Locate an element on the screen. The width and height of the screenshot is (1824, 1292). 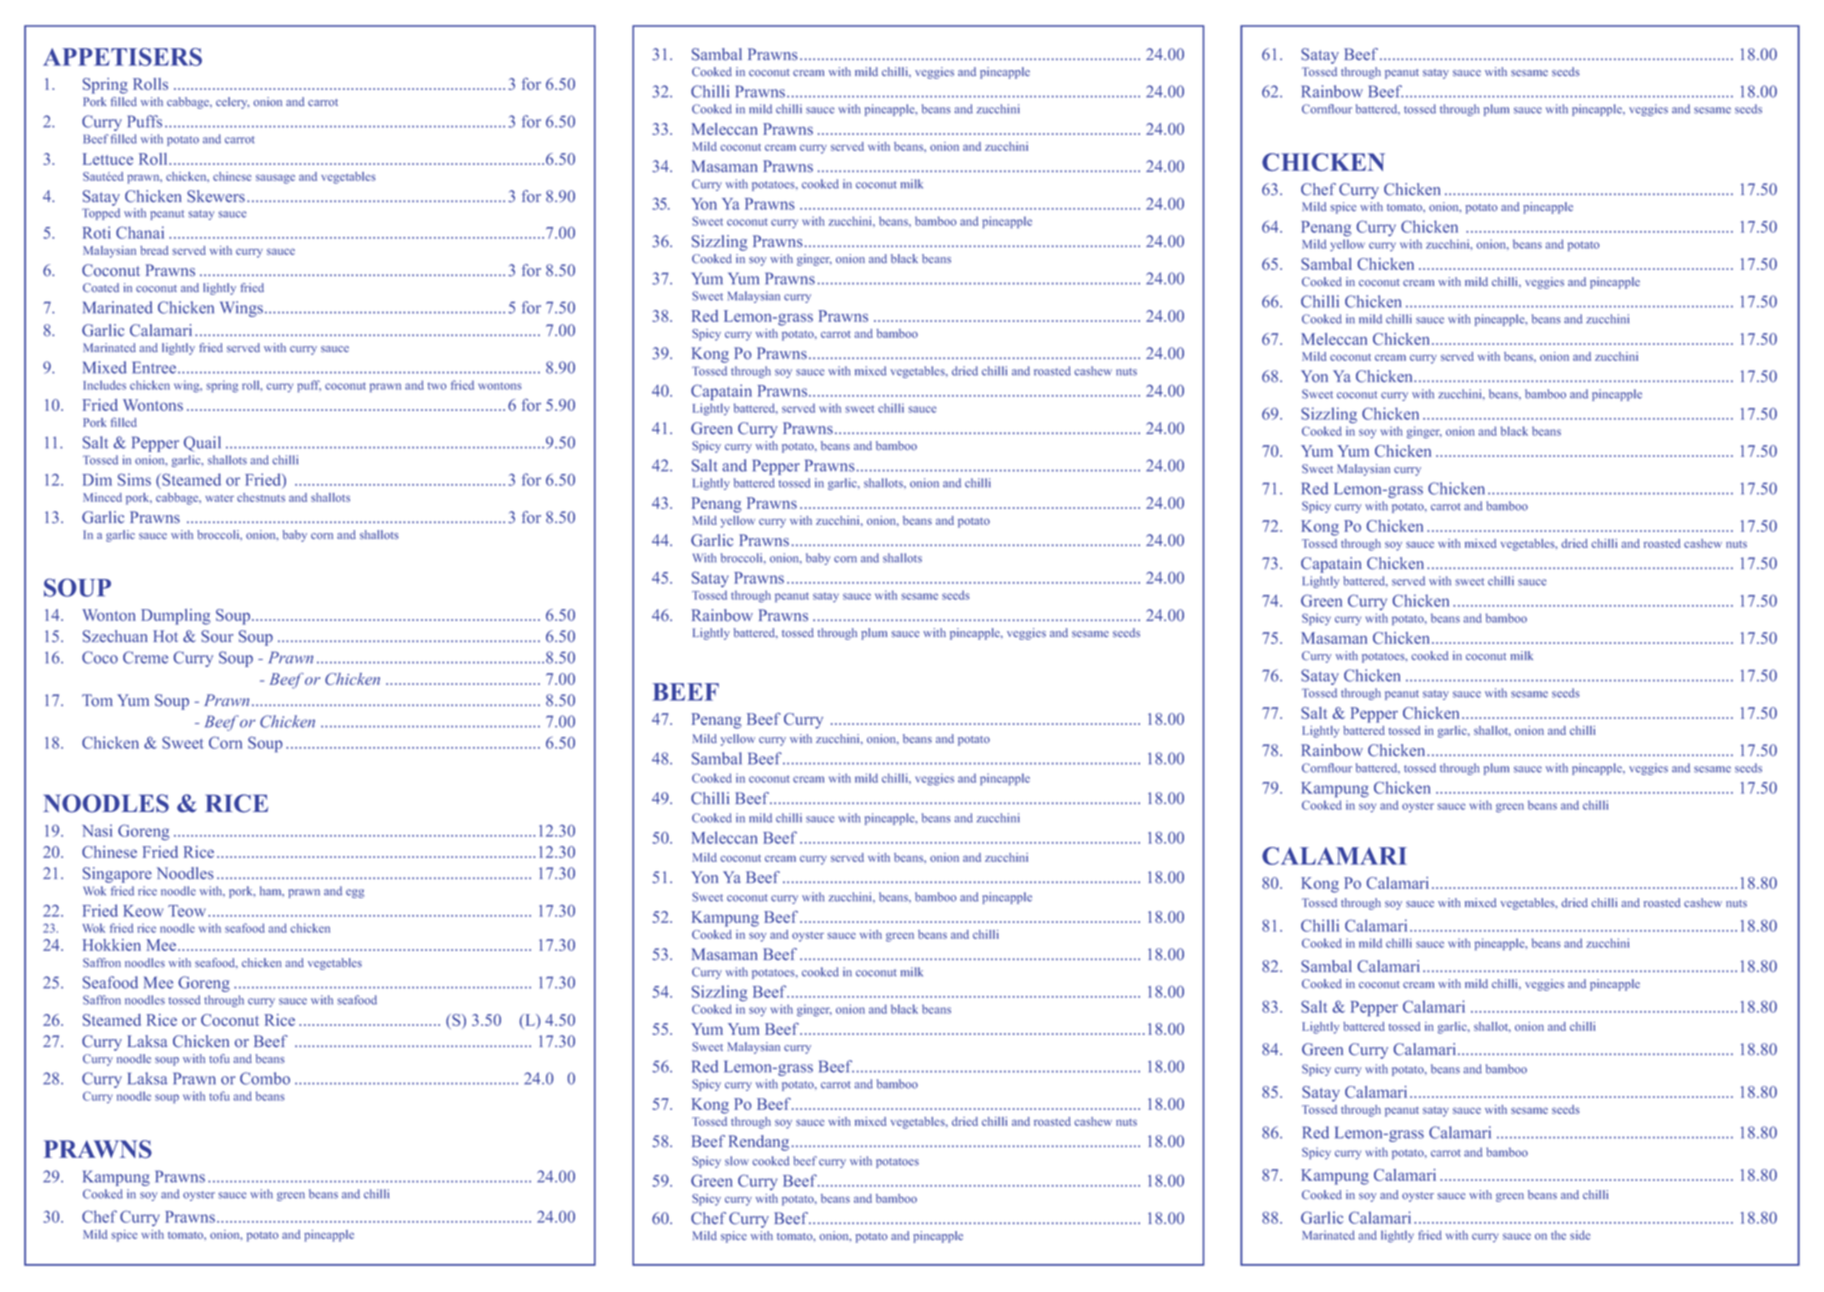
Szechuan is located at coordinates (115, 636).
